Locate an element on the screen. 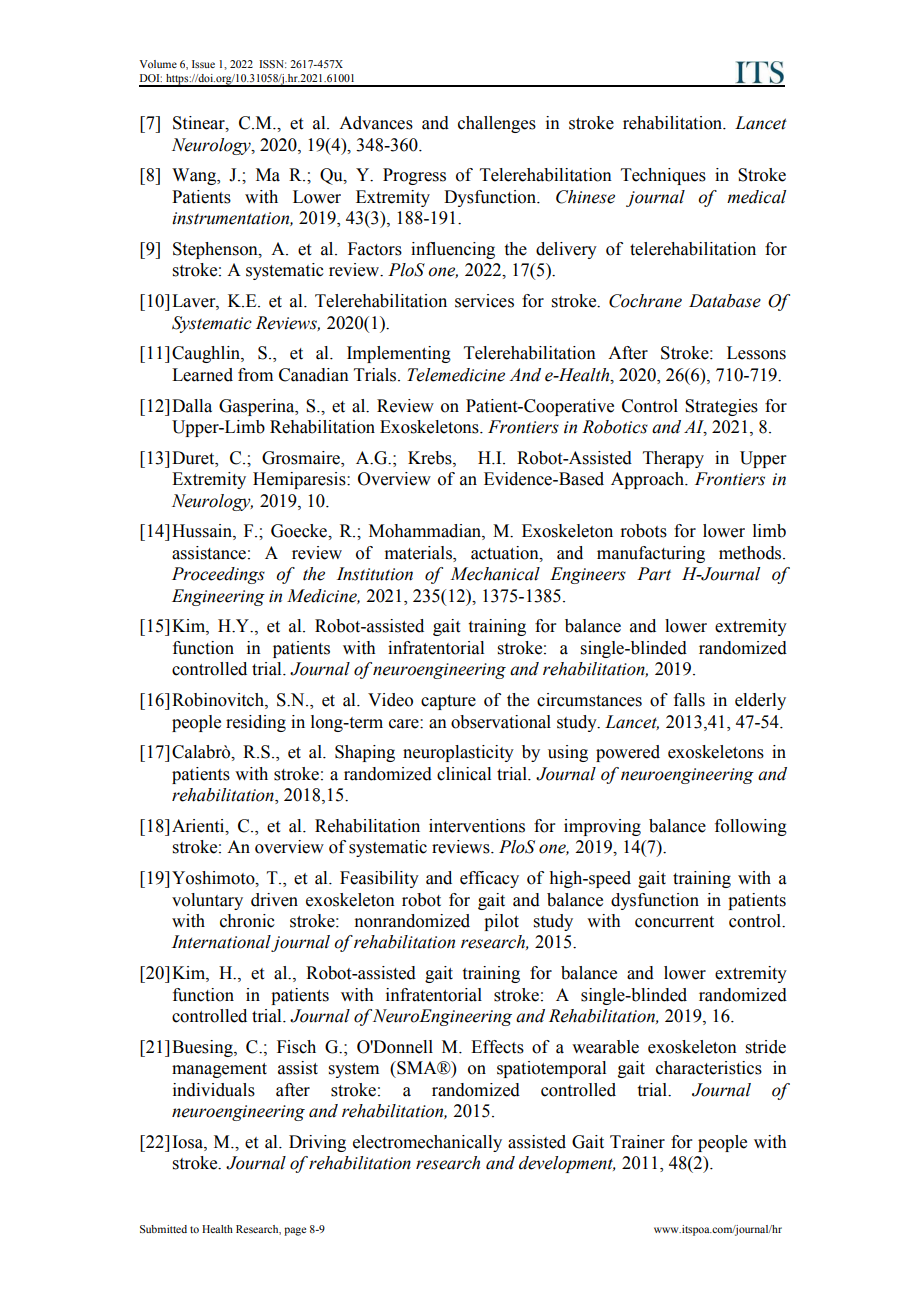  page is located at coordinates (295, 1231).
